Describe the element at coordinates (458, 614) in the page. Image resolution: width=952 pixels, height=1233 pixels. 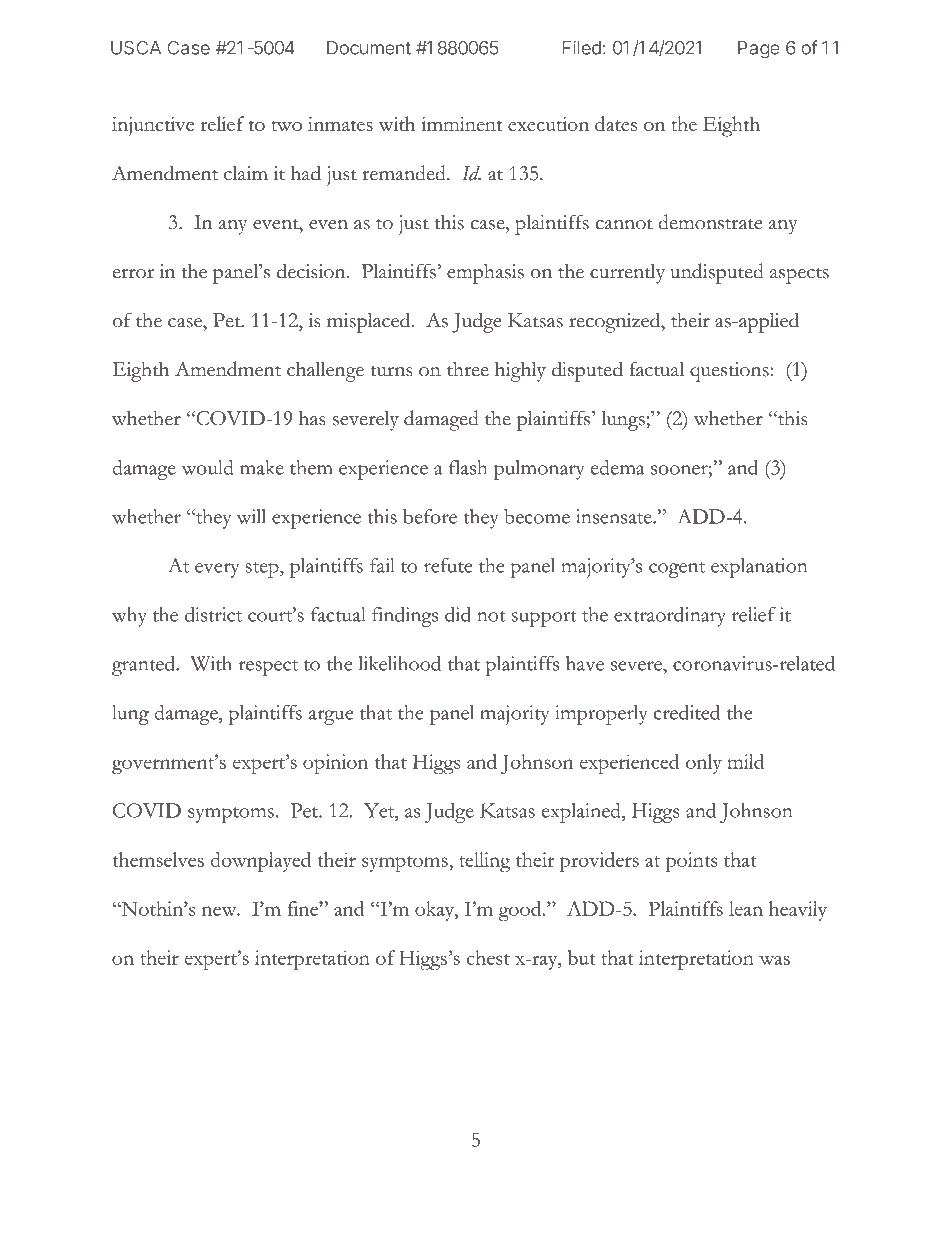
I see `did` at that location.
